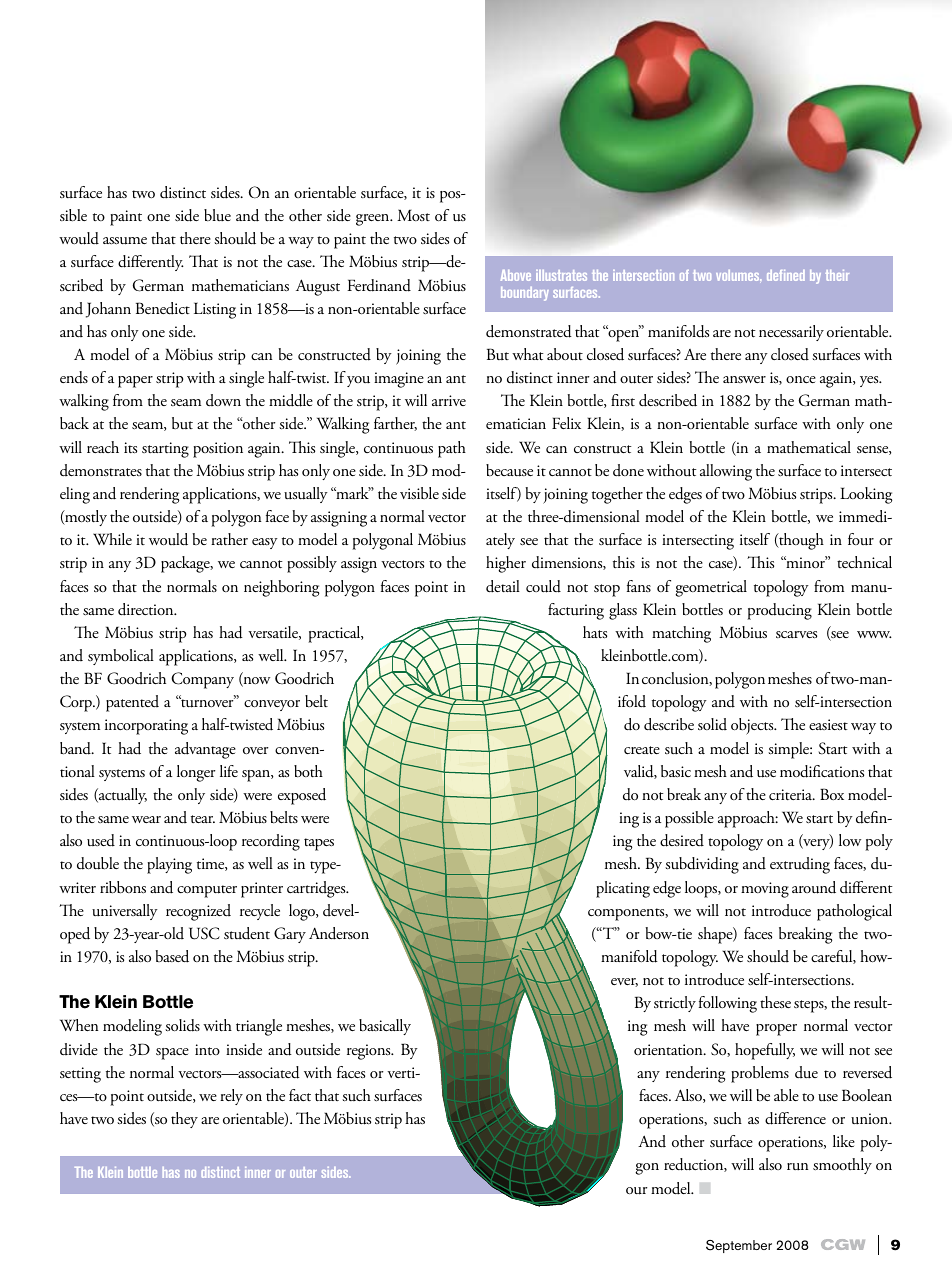 This document has width=952, height=1280. What do you see at coordinates (796, 635) in the document?
I see `scarves` at bounding box center [796, 635].
